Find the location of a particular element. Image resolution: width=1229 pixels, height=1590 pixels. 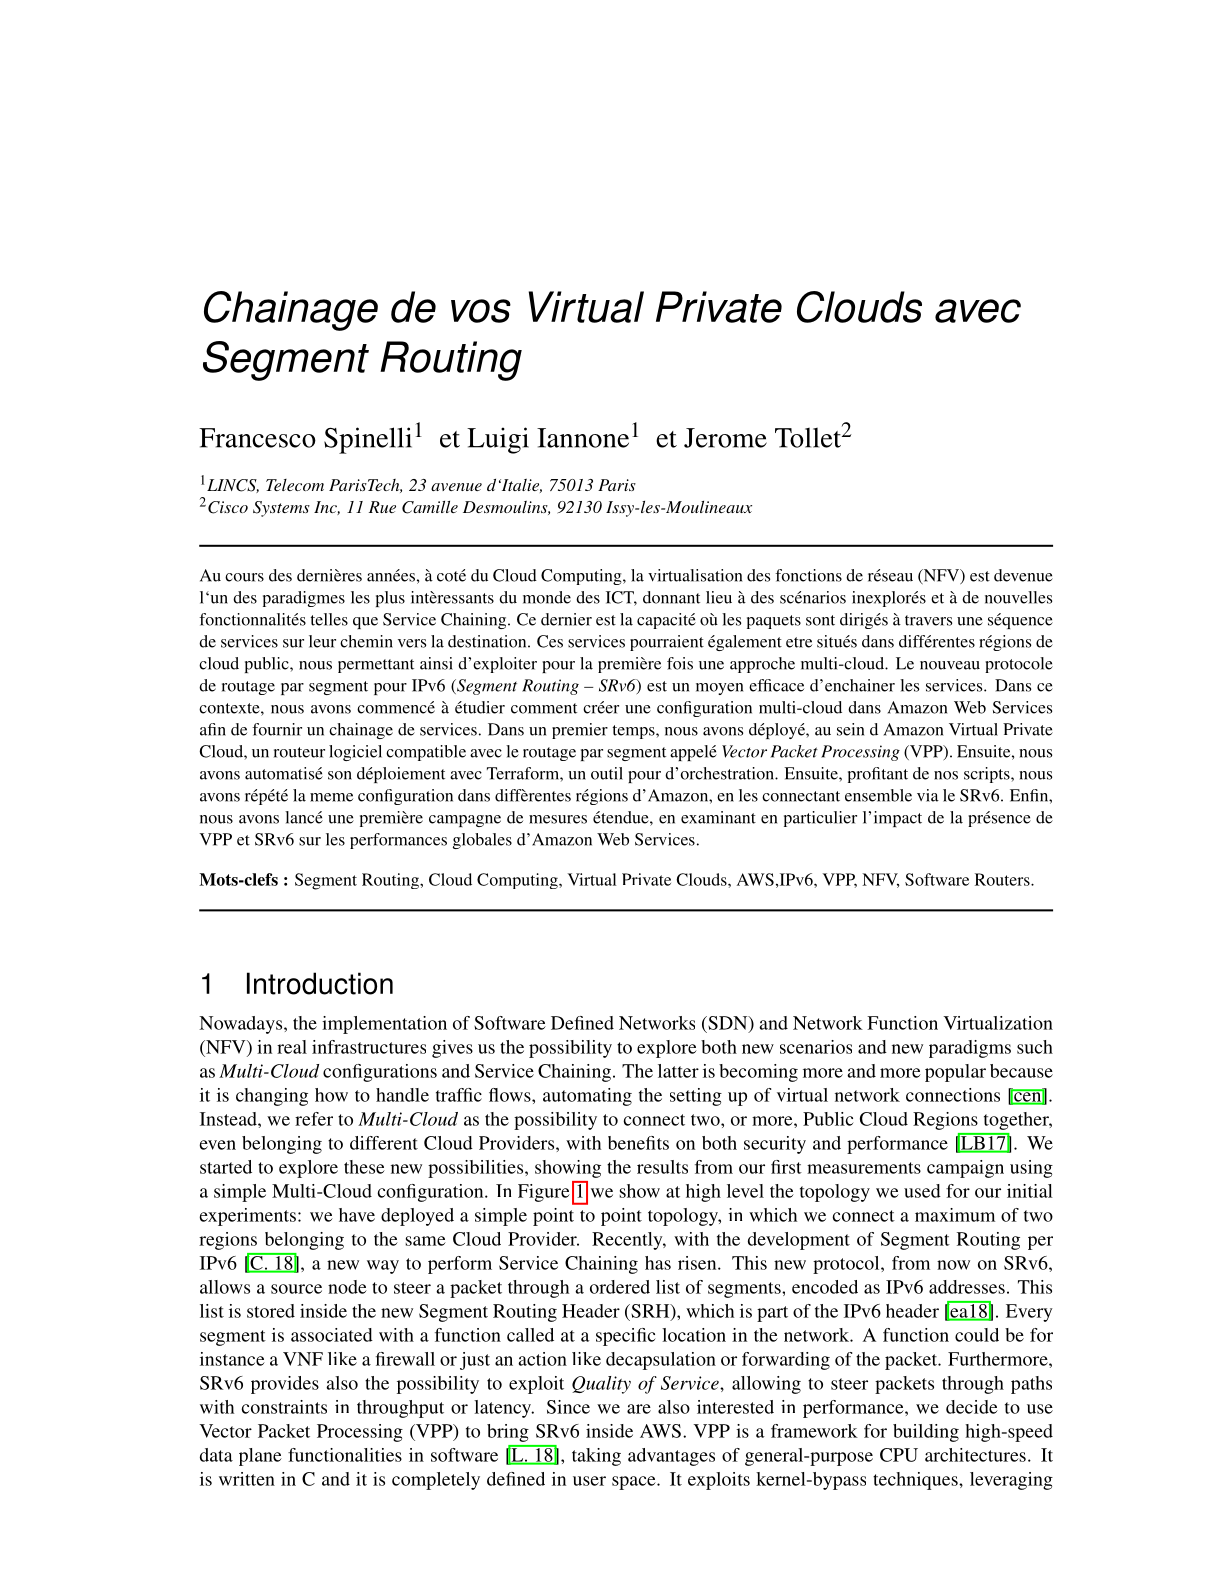

results is located at coordinates (662, 1167).
